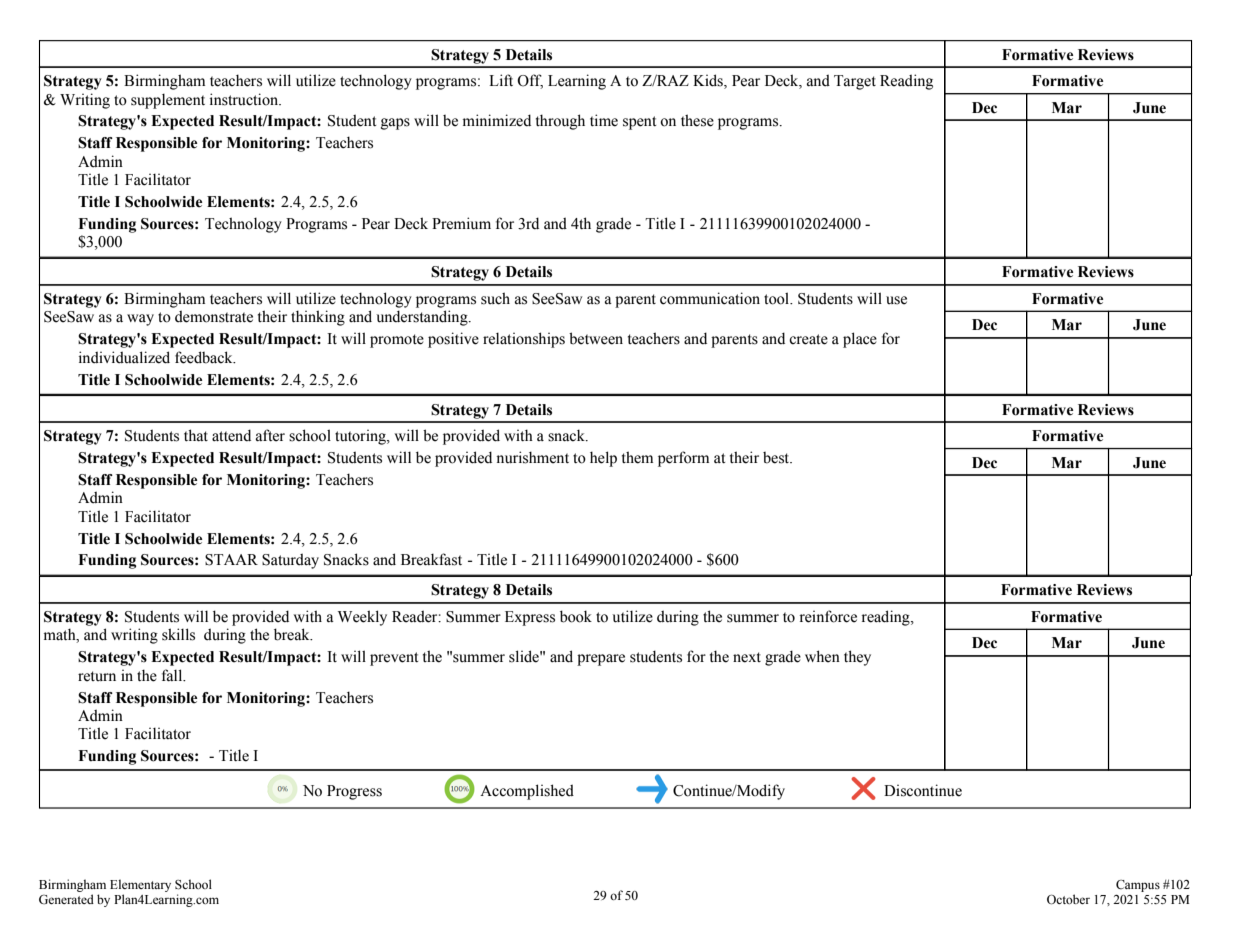 Image resolution: width=1233 pixels, height=952 pixels. I want to click on supplement, so click(168, 101).
